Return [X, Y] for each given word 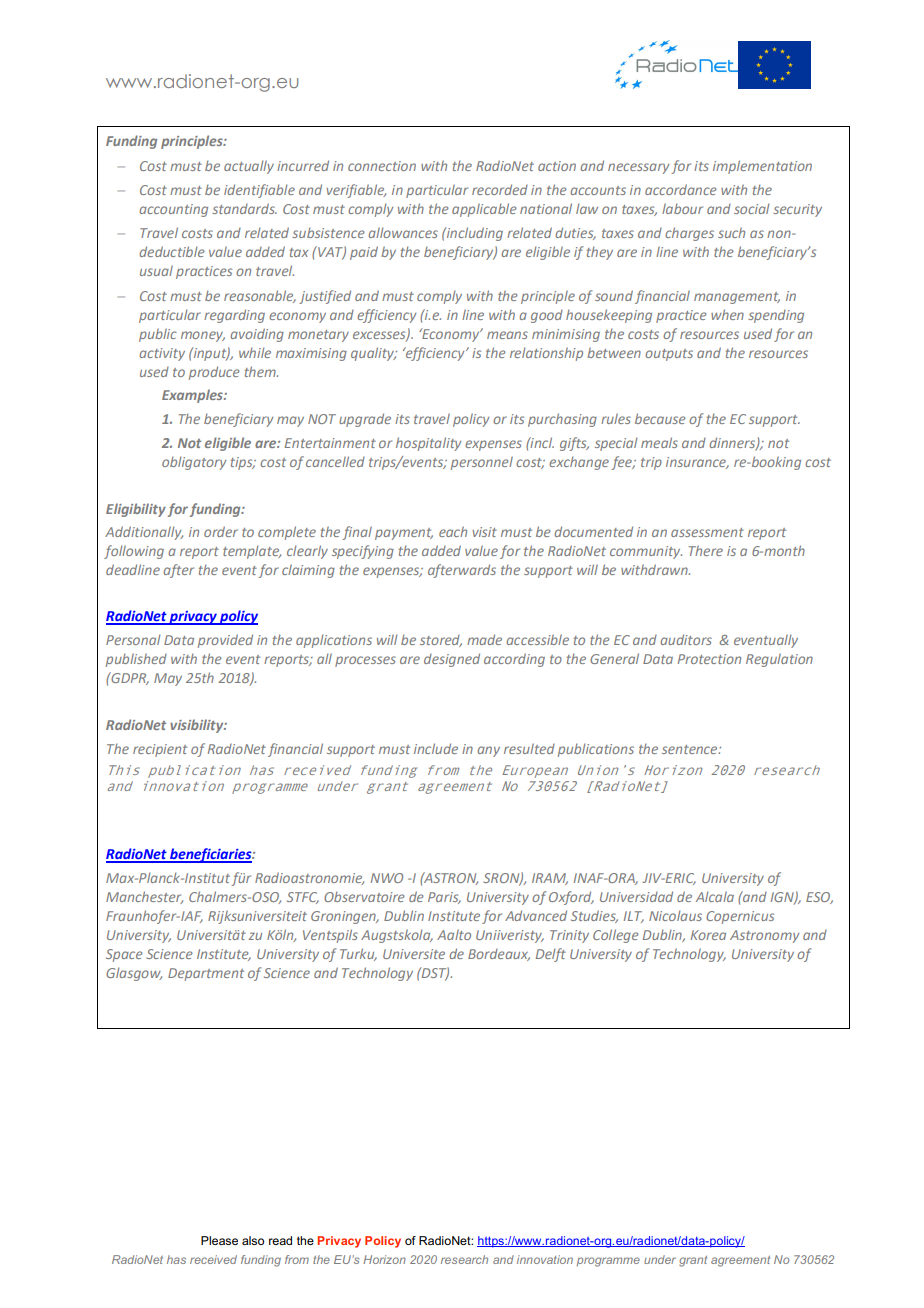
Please [219, 1240]
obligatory [194, 463]
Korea [708, 935]
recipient [160, 750]
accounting [173, 210]
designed [452, 660]
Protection [709, 659]
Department [206, 974]
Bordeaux [499, 955]
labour [682, 208]
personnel [482, 463]
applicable [484, 210]
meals [659, 442]
